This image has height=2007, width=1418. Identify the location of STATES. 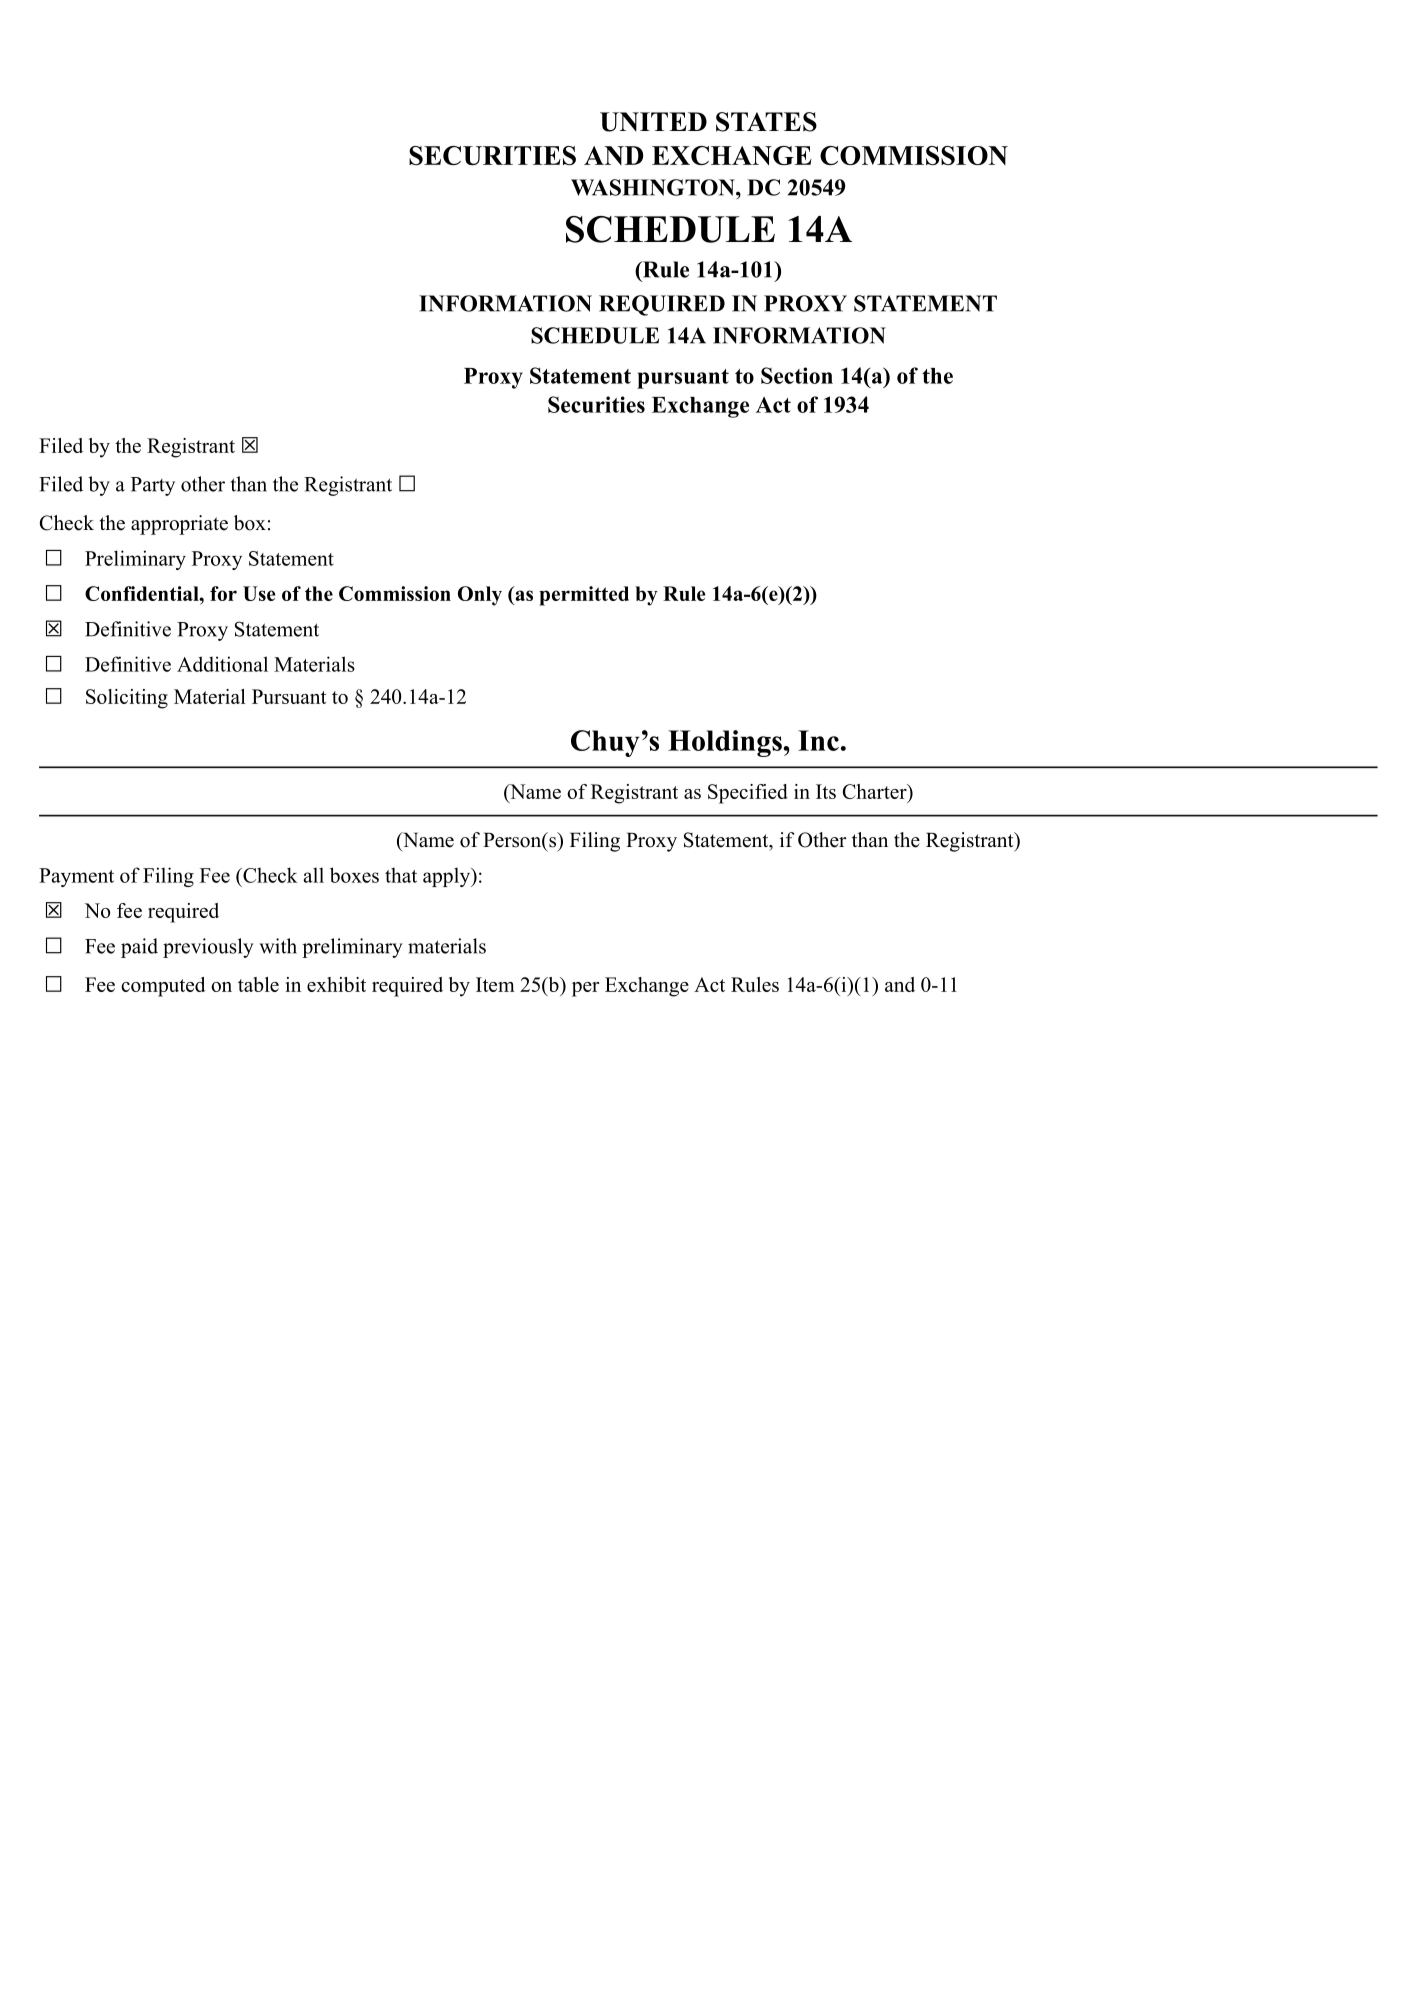
(766, 122).
